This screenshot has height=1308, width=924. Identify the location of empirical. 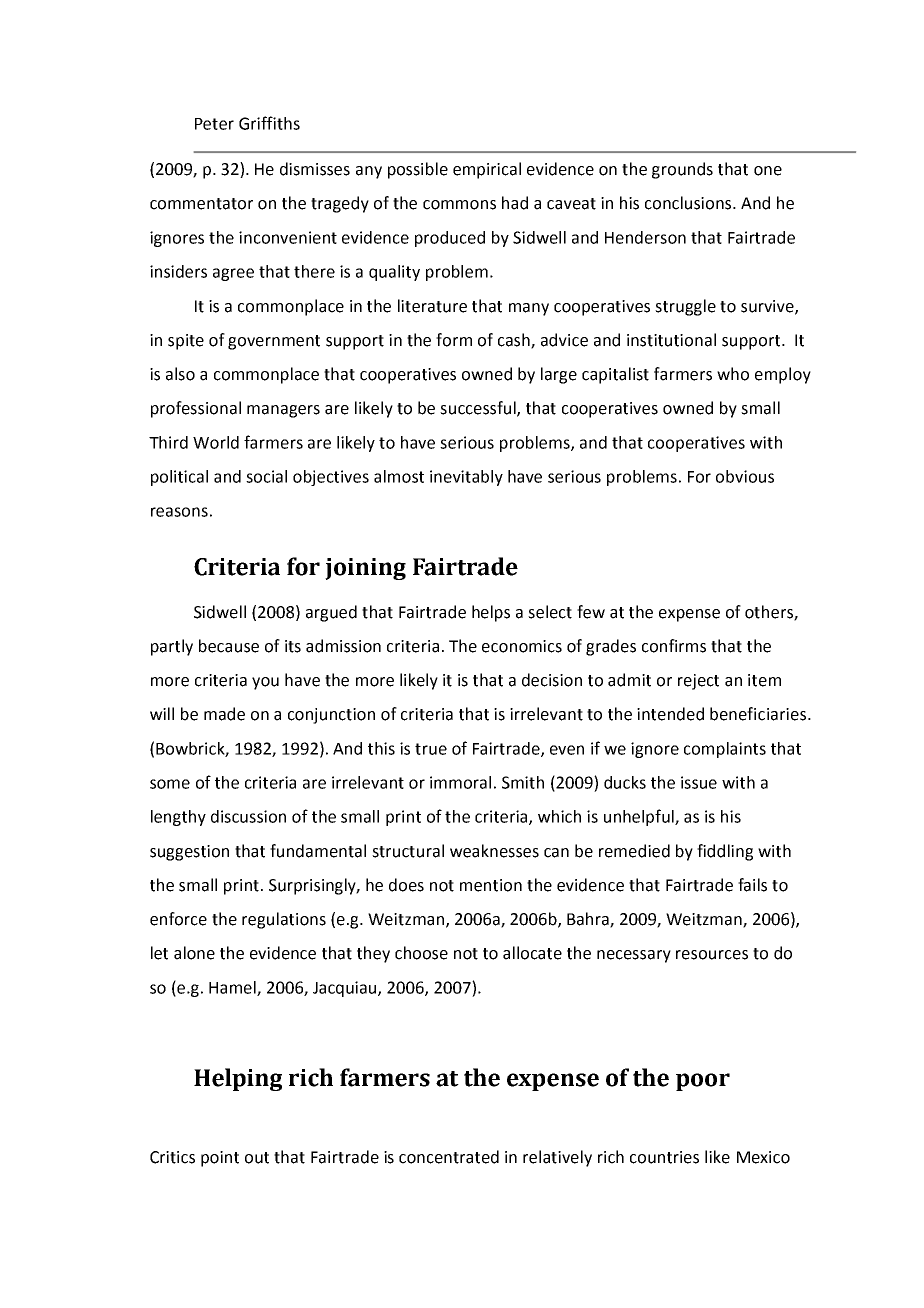
(487, 170).
